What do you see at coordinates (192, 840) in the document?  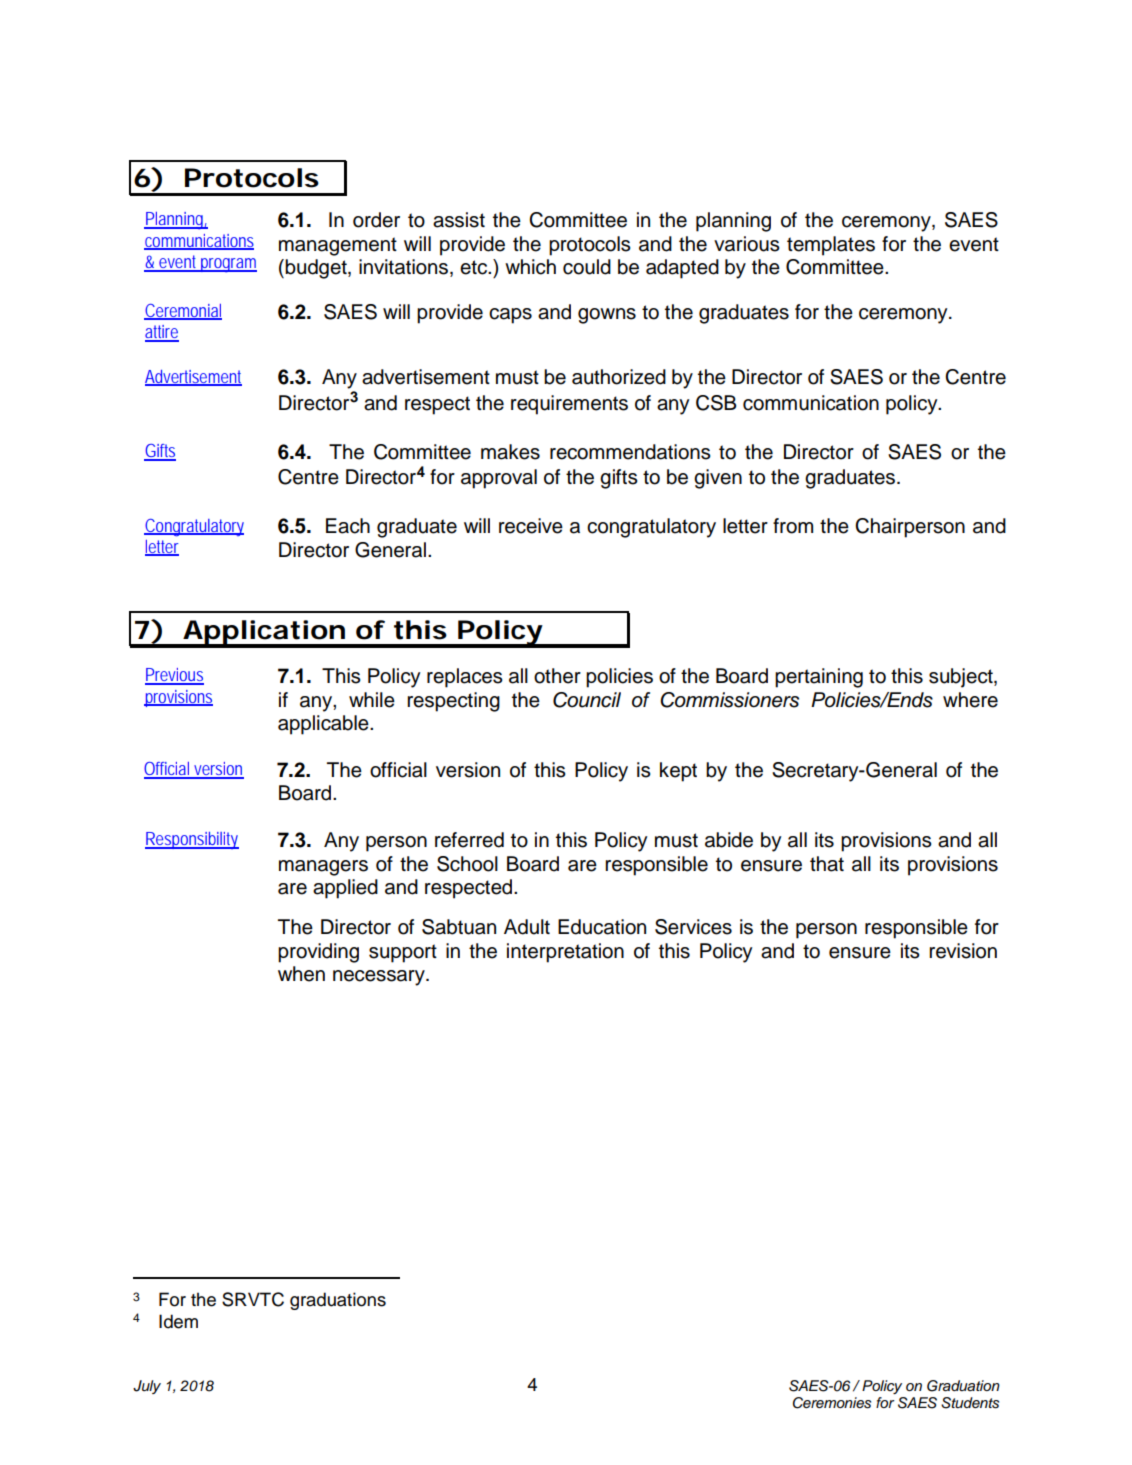 I see `Responsibility` at bounding box center [192, 840].
